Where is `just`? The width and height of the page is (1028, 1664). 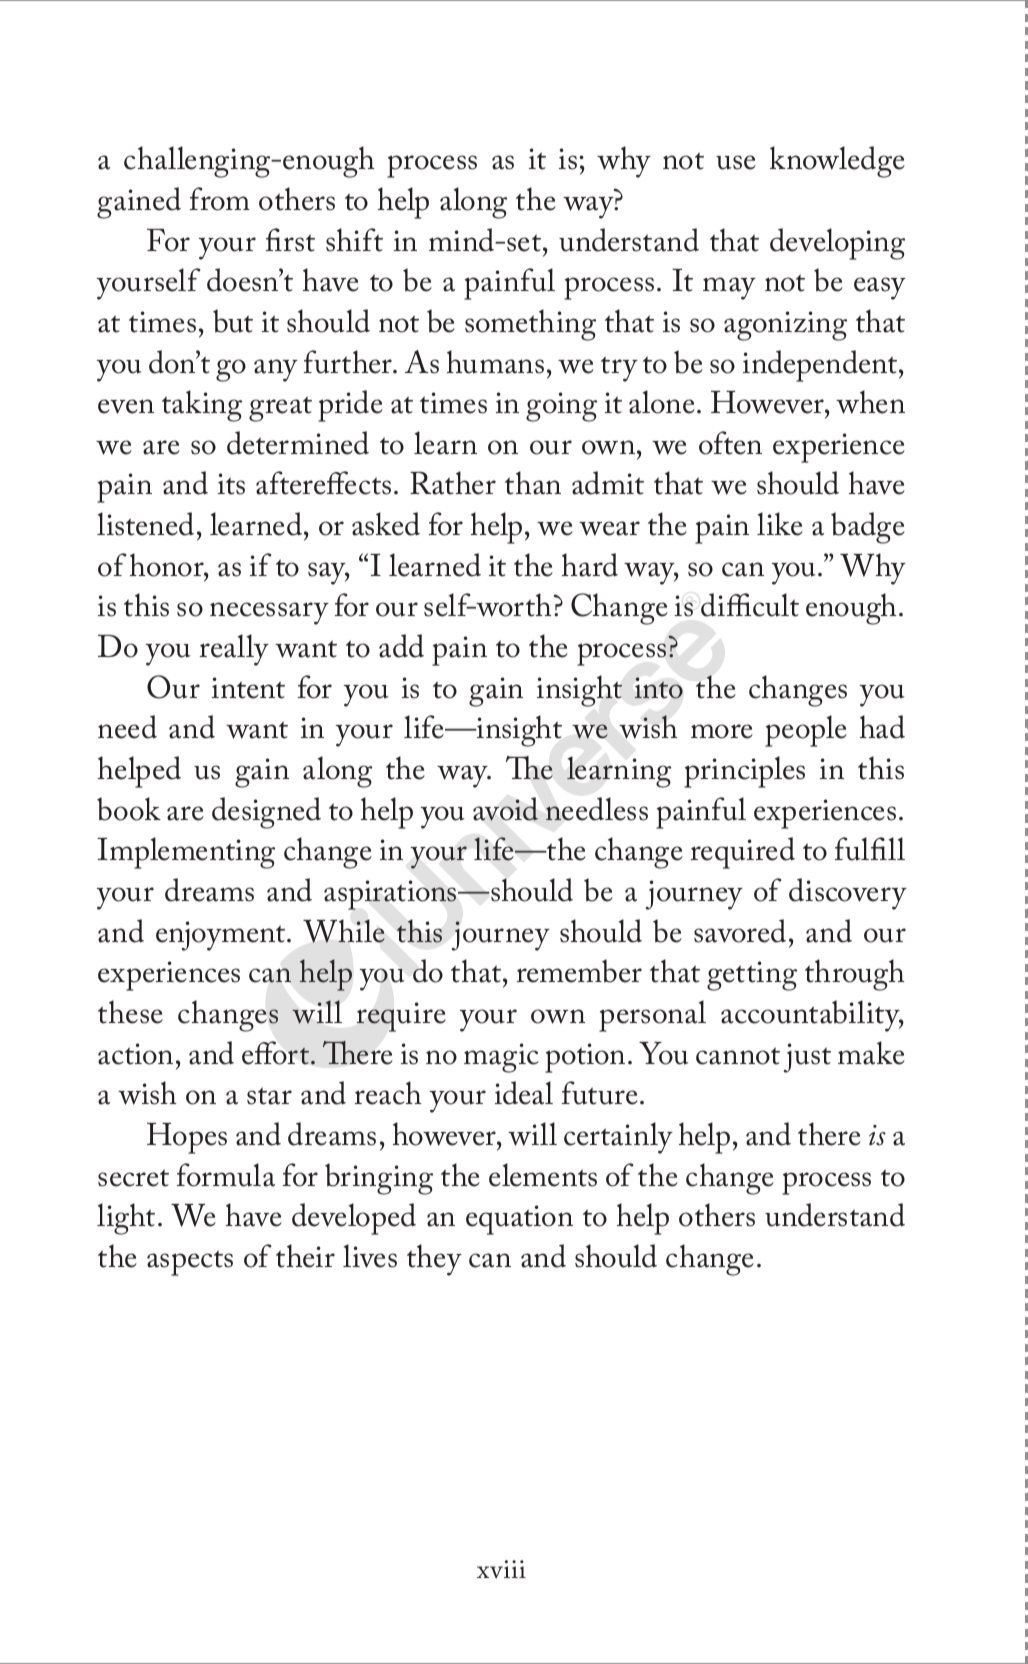
just is located at coordinates (807, 1058).
